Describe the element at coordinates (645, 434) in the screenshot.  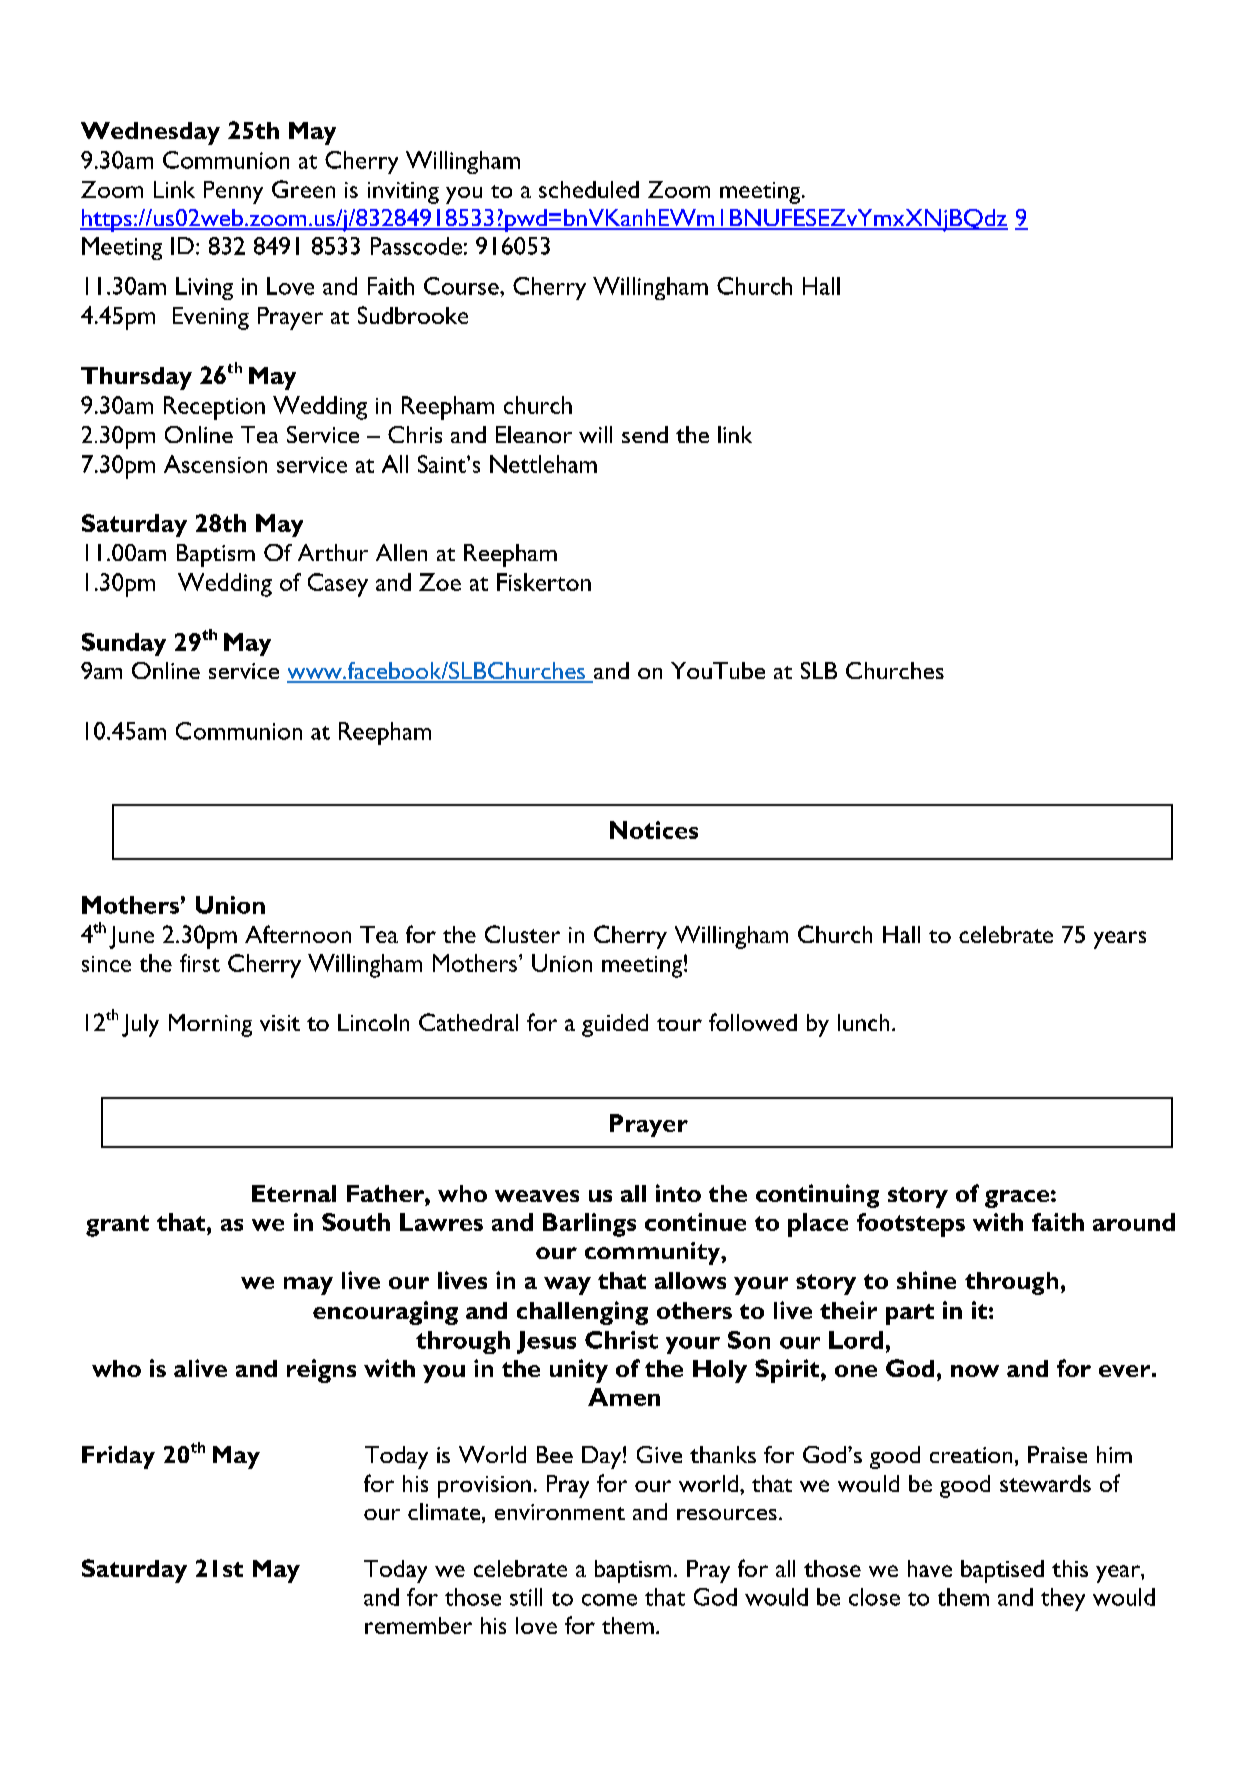
I see `send` at that location.
